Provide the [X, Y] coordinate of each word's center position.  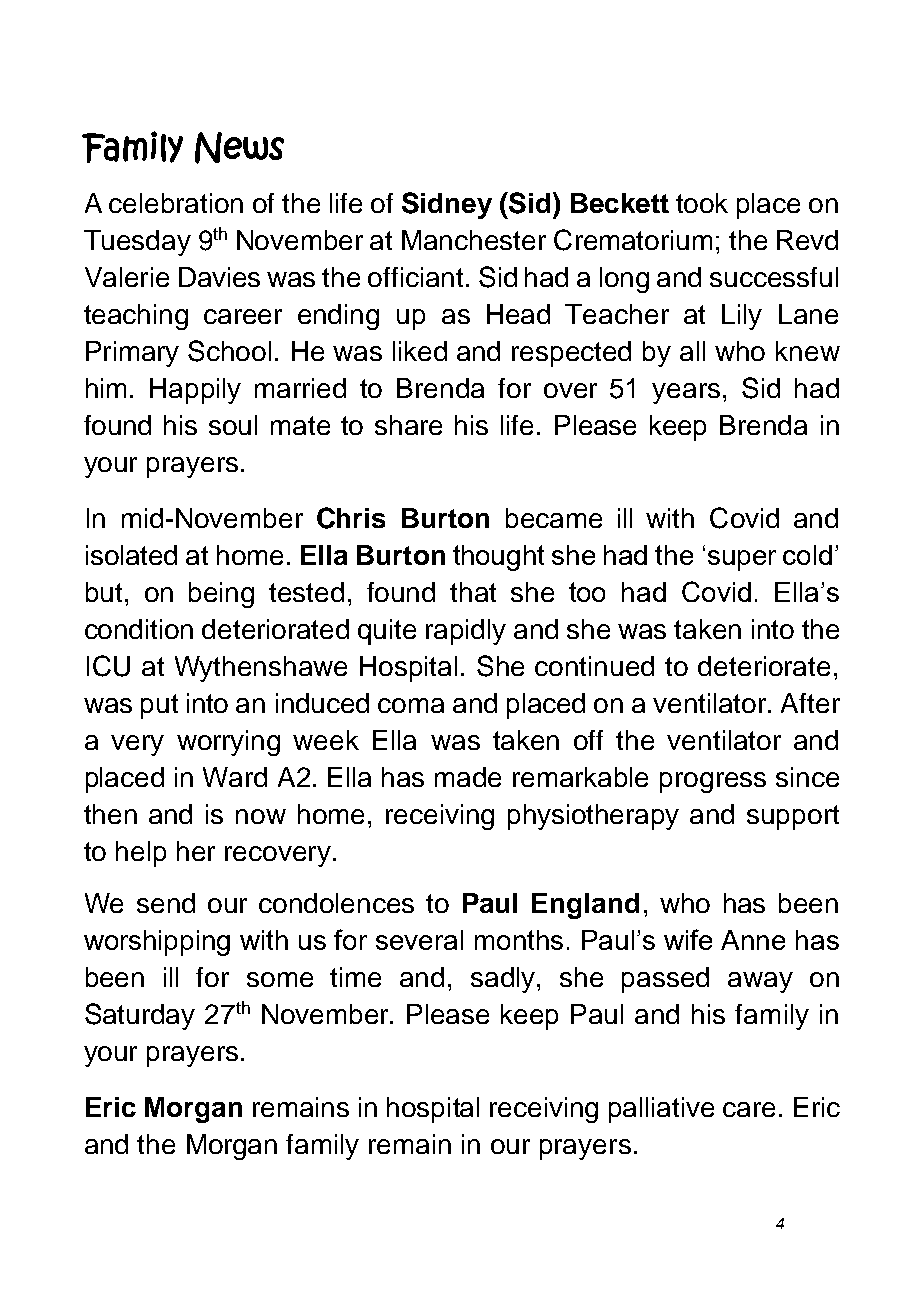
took [702, 203]
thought [498, 558]
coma [411, 705]
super [742, 560]
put [159, 706]
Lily [742, 317]
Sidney [447, 205]
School [229, 351]
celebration [176, 203]
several [419, 940]
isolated [131, 555]
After [810, 703]
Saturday [140, 1016]
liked [420, 351]
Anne [753, 940]
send [166, 903]
